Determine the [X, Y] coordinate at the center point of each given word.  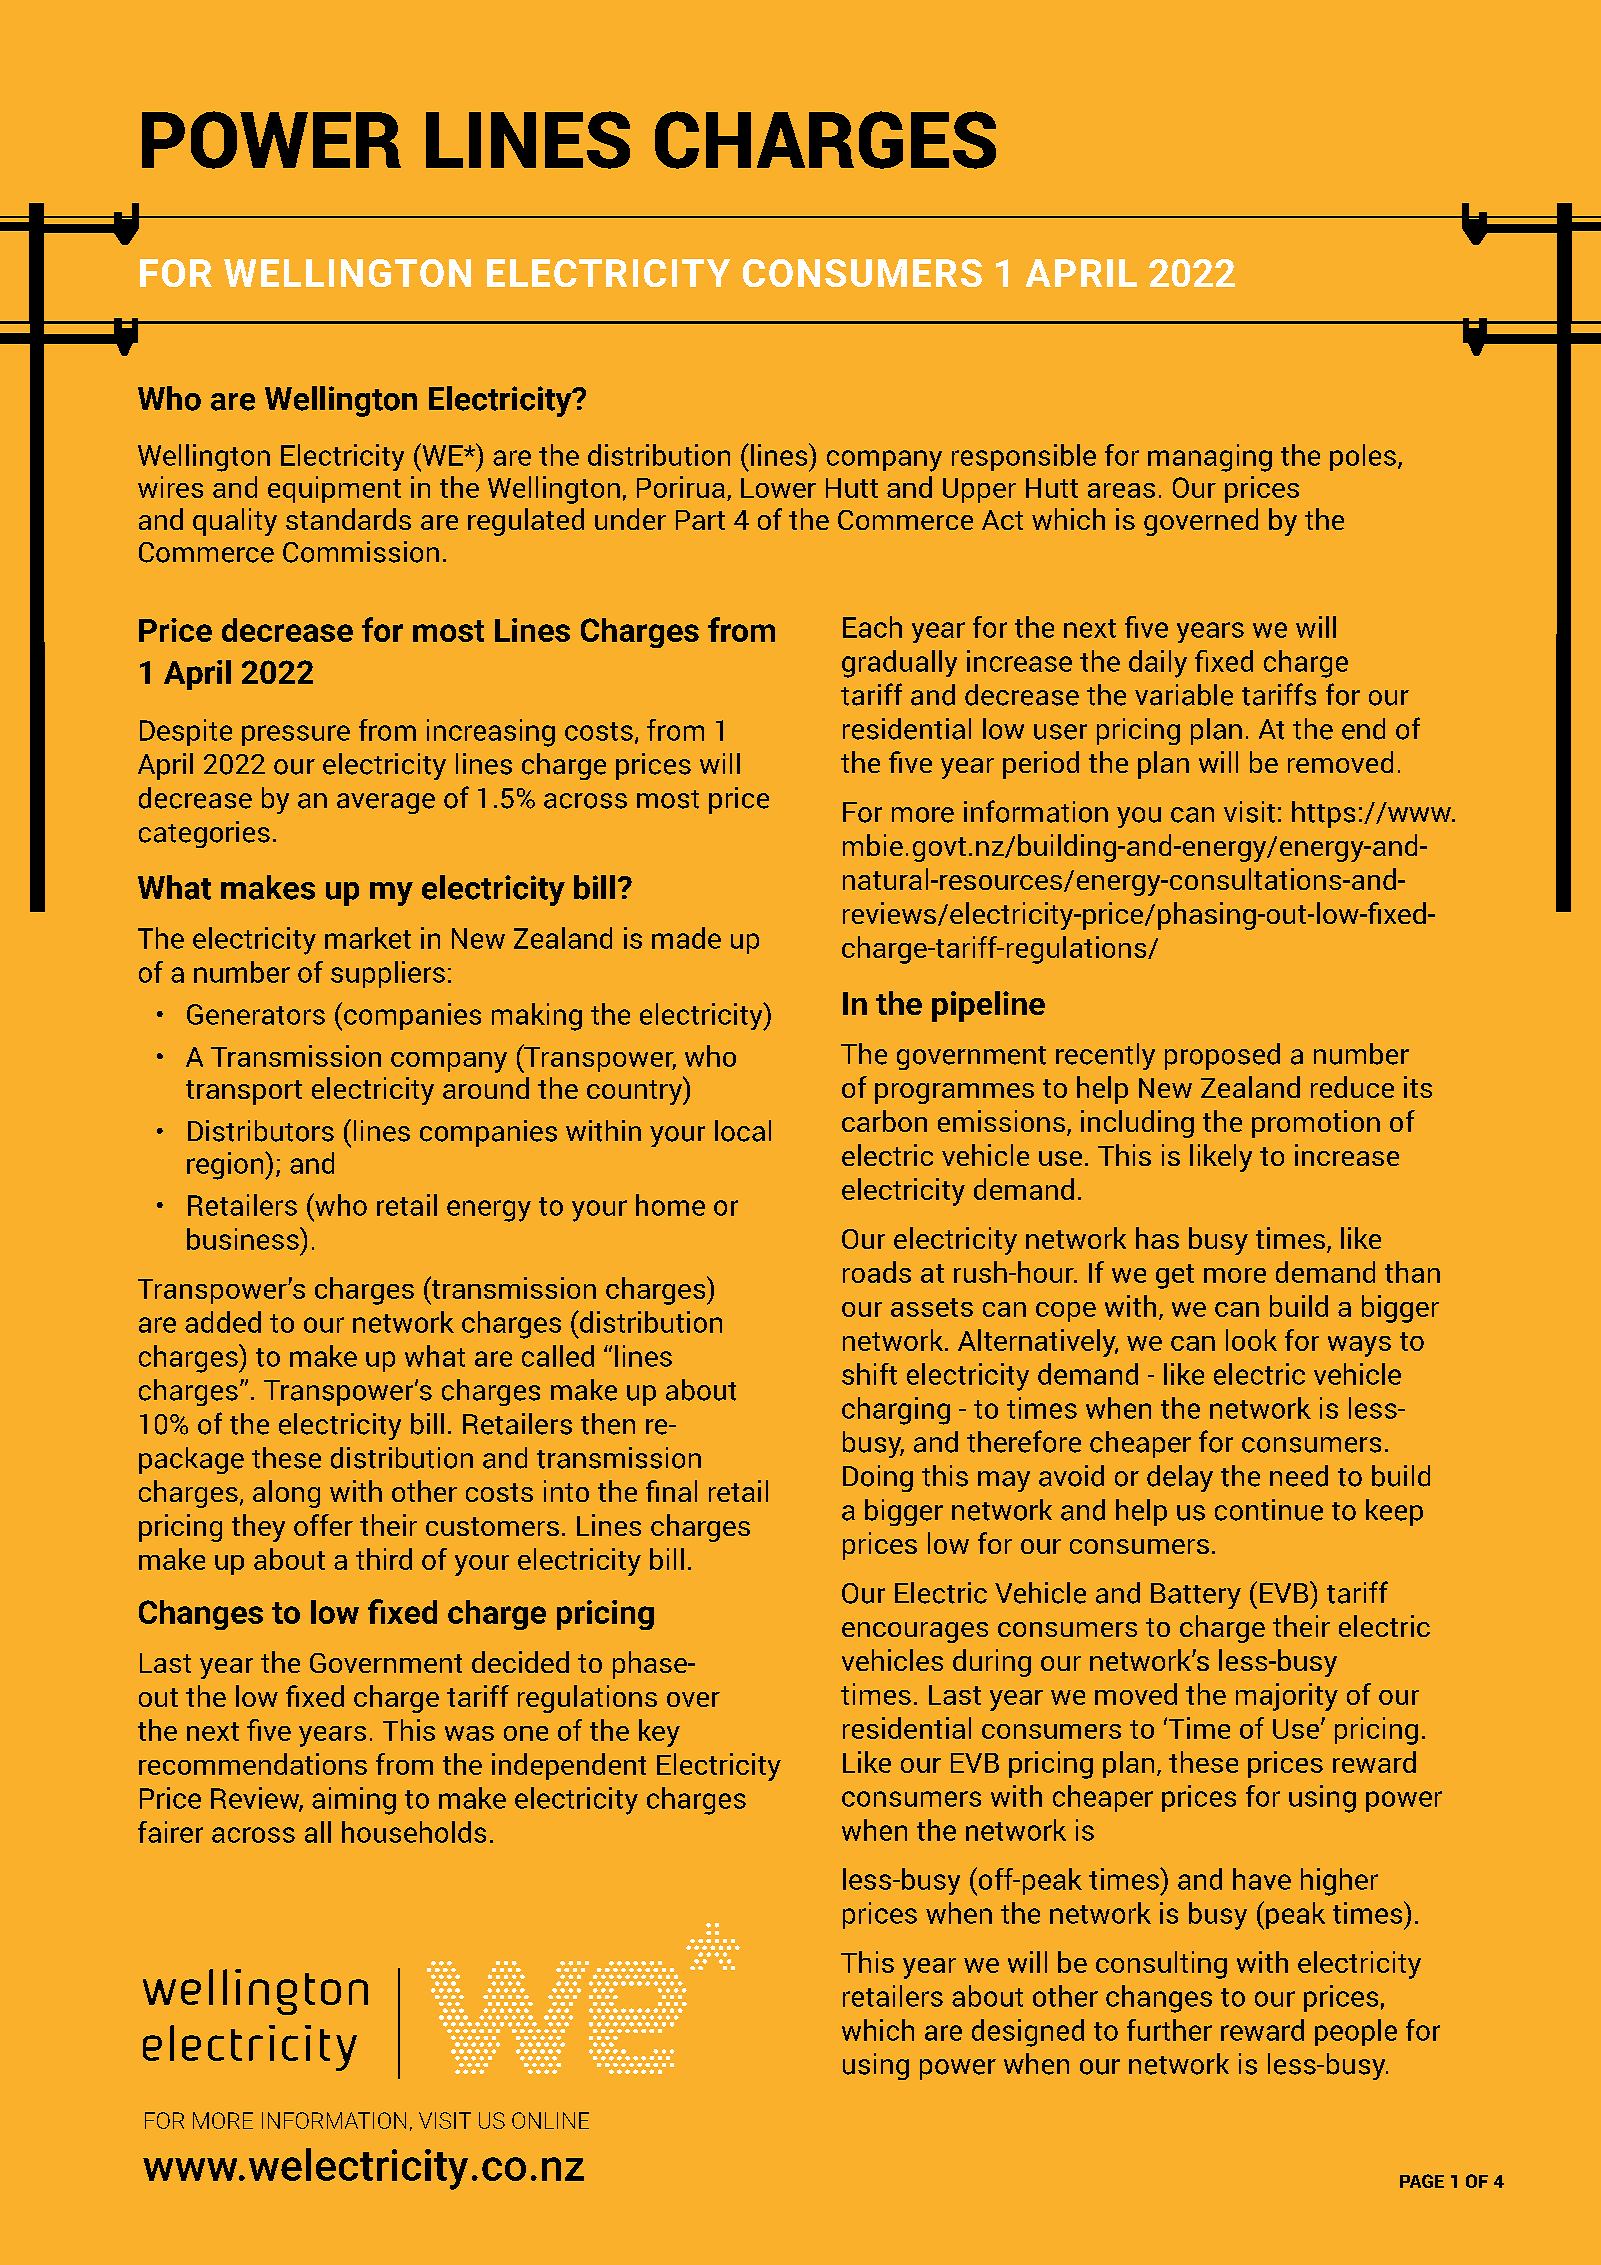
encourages [915, 1632]
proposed [1222, 1056]
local [743, 1131]
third [384, 1559]
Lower [778, 488]
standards [348, 519]
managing [1210, 458]
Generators [256, 1014]
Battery [1196, 1596]
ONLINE [550, 2120]
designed [1028, 2033]
